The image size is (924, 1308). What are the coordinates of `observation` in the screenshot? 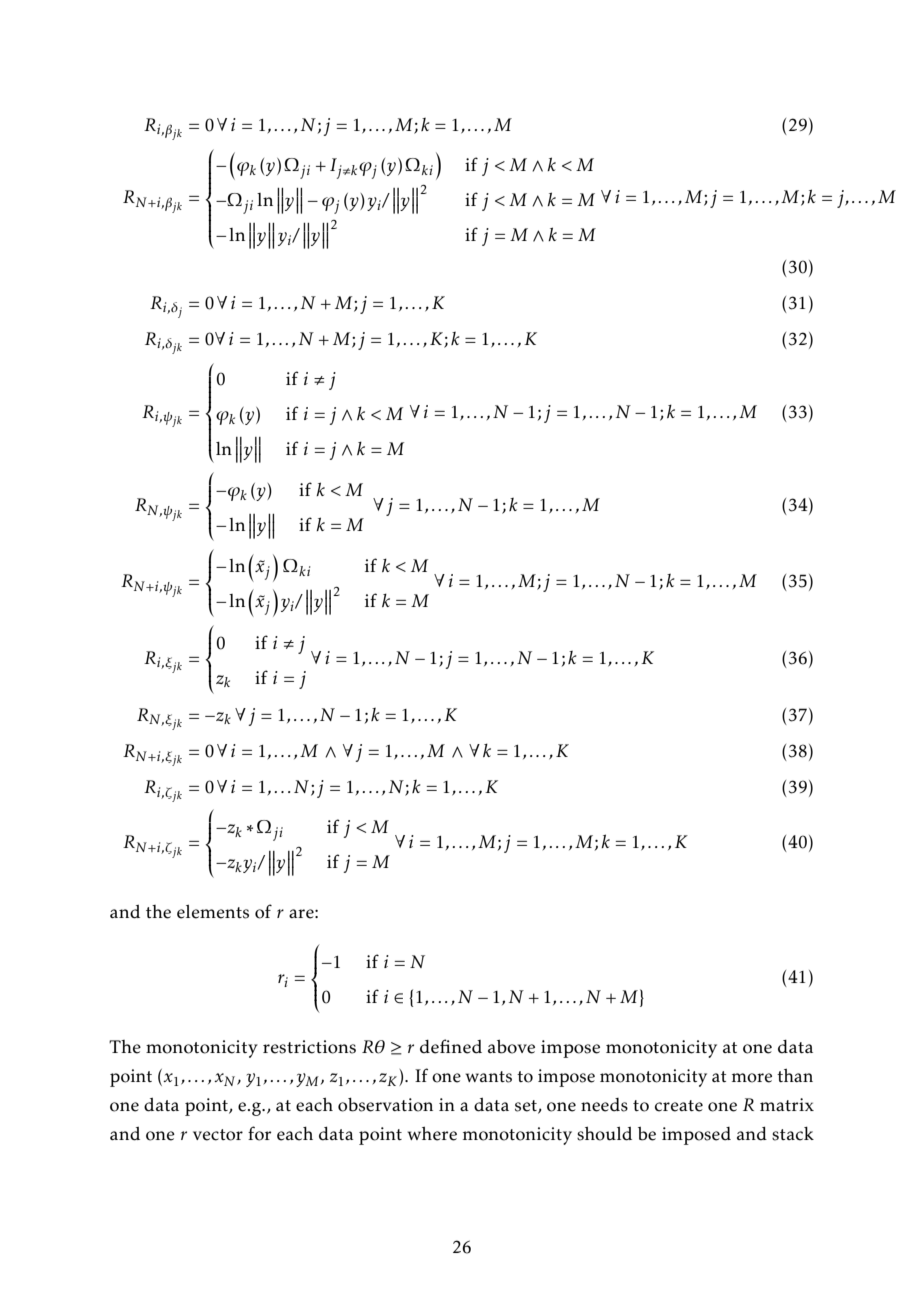 It's located at (385, 1105).
